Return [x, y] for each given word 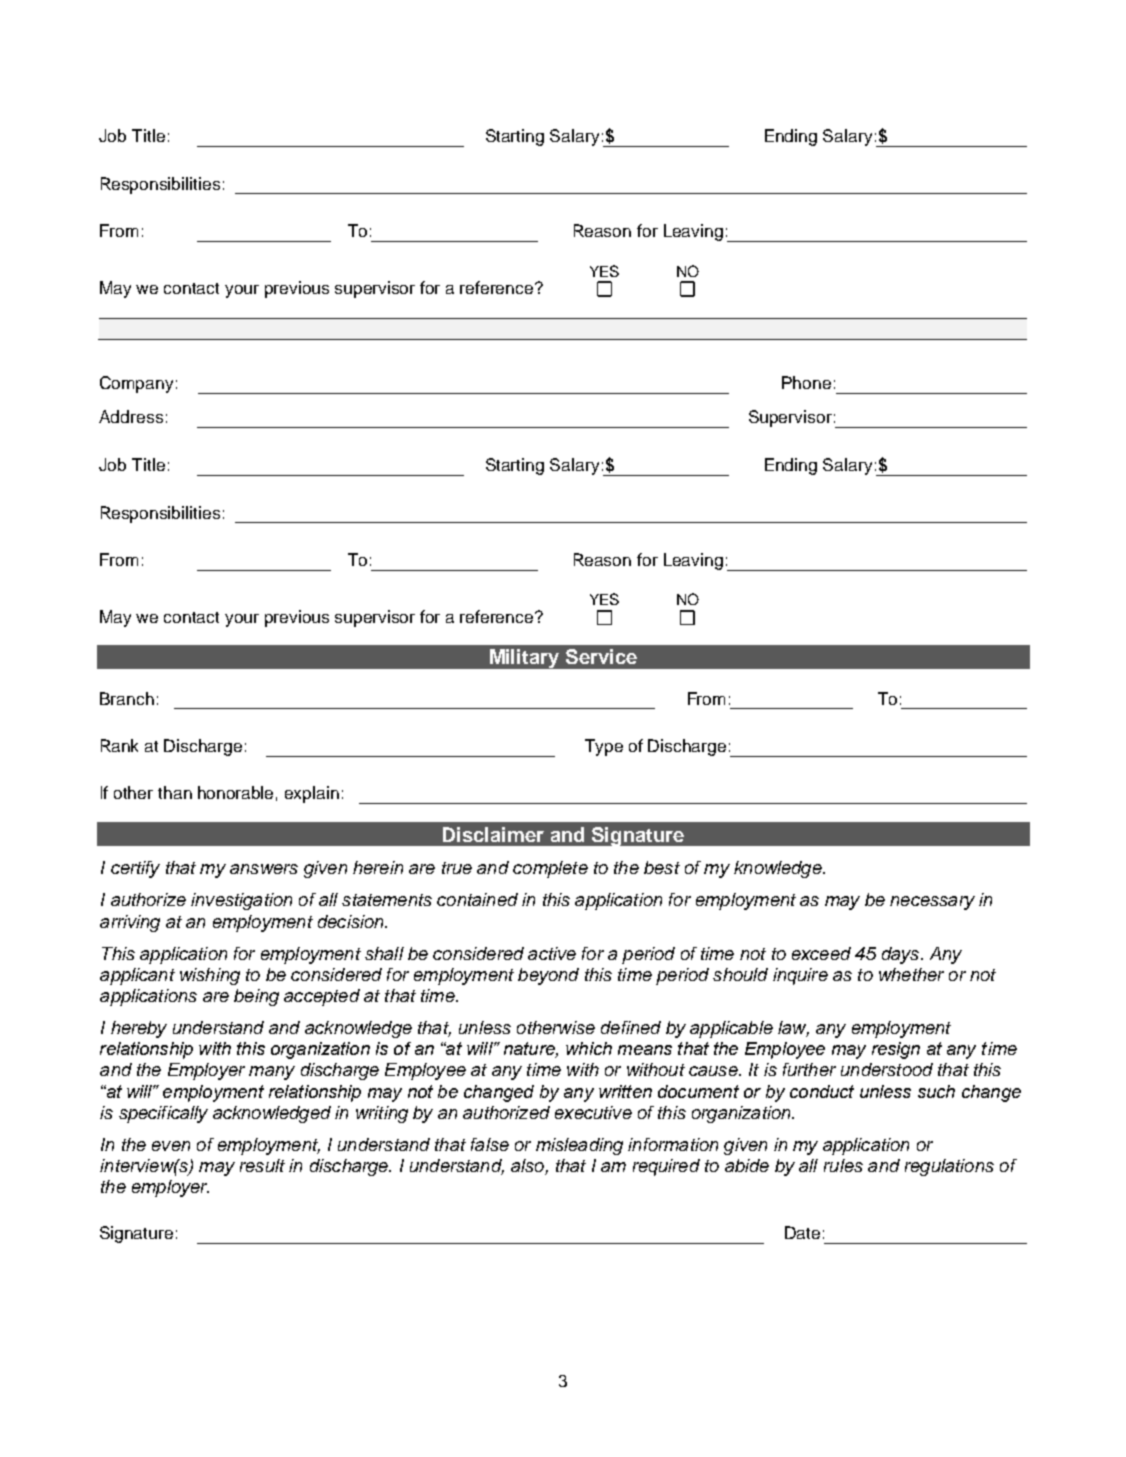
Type [604, 747]
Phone [806, 382]
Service [601, 656]
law [793, 1029]
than [175, 792]
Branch [127, 698]
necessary [932, 903]
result [262, 1165]
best [662, 867]
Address [131, 416]
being [256, 997]
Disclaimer [493, 834]
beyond [548, 976]
